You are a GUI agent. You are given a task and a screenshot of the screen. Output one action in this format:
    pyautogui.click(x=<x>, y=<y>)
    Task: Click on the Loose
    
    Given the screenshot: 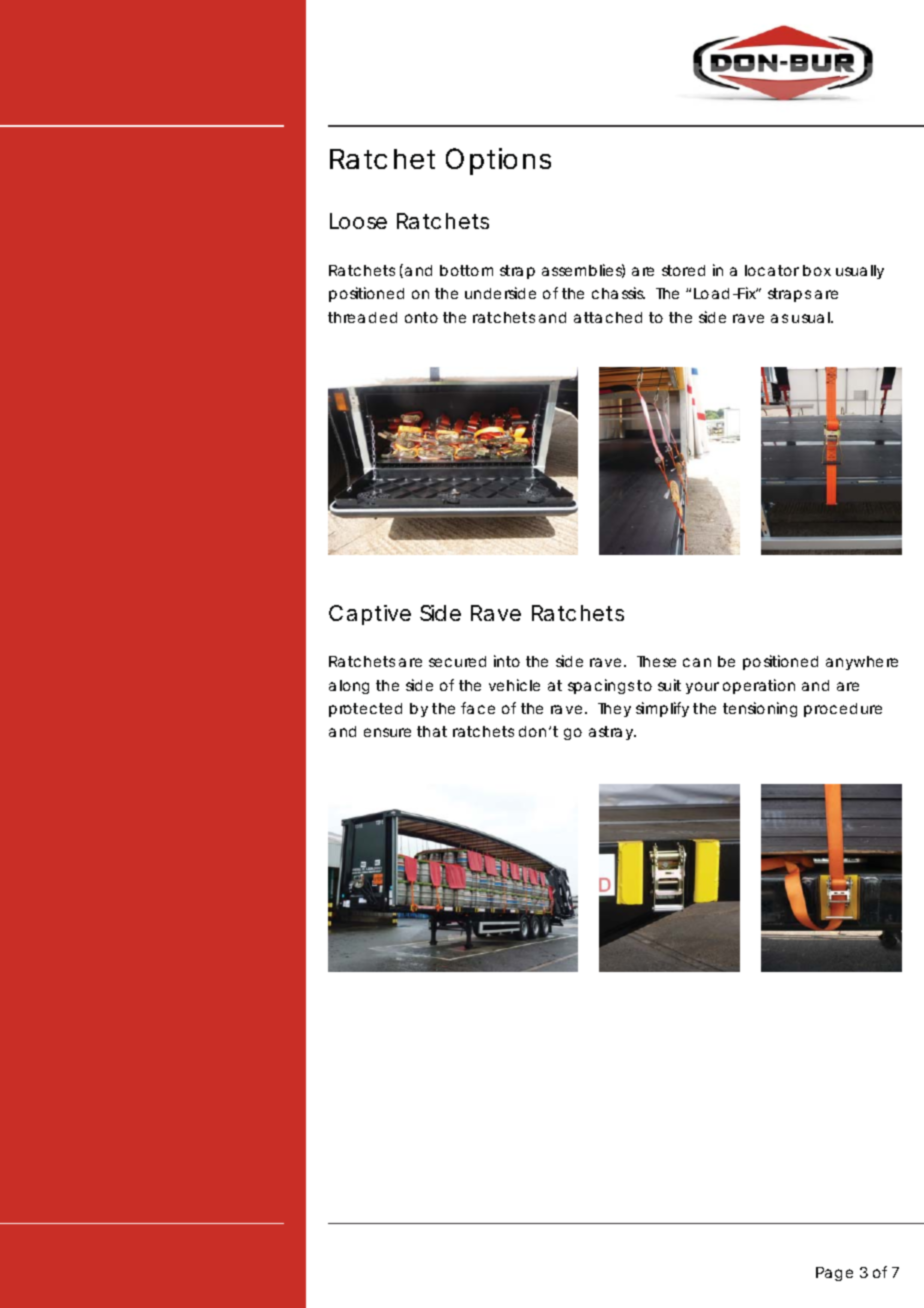 What is the action you would take?
    pyautogui.click(x=358, y=221)
